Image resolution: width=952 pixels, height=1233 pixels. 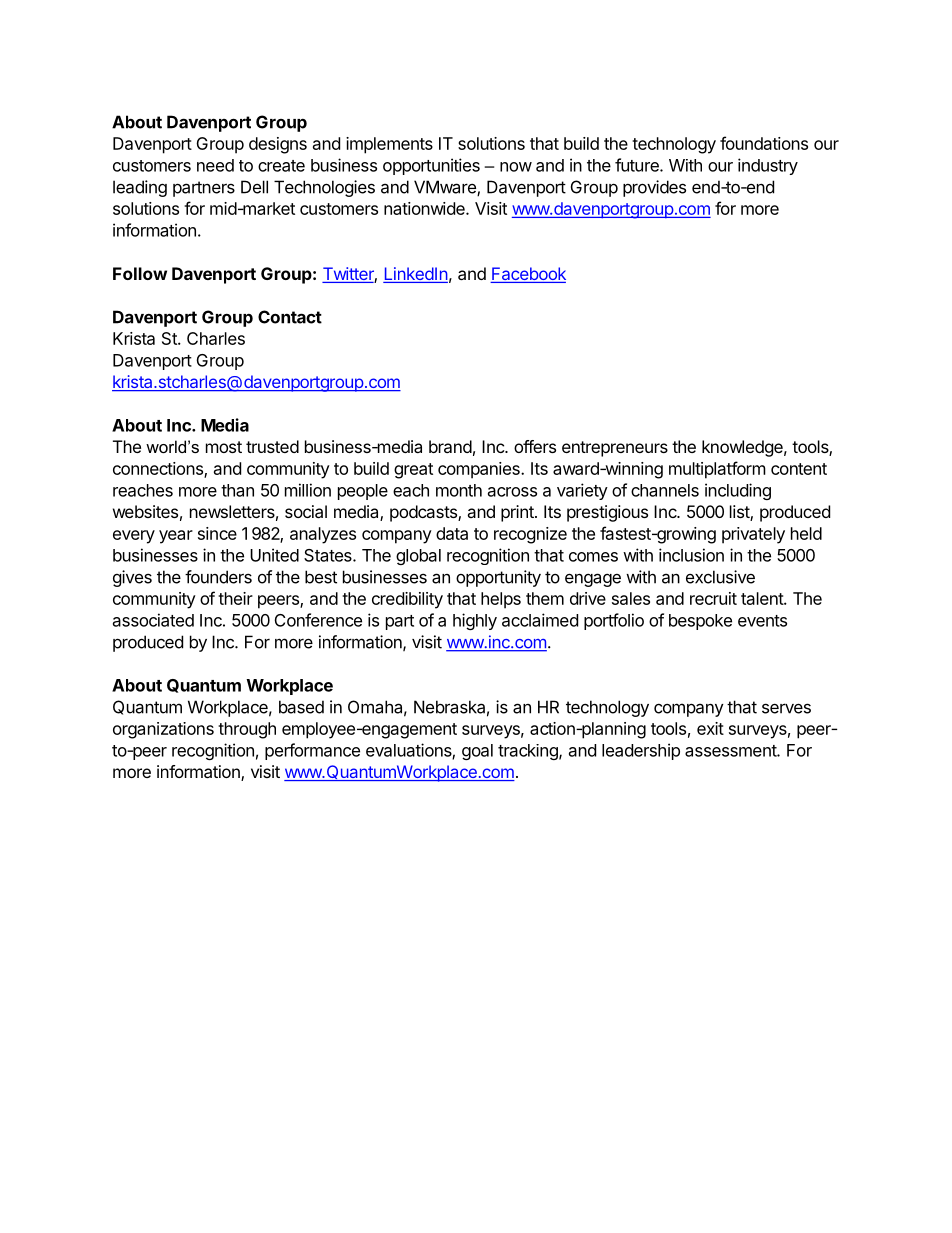 I want to click on entrepreneurs, so click(x=615, y=449).
